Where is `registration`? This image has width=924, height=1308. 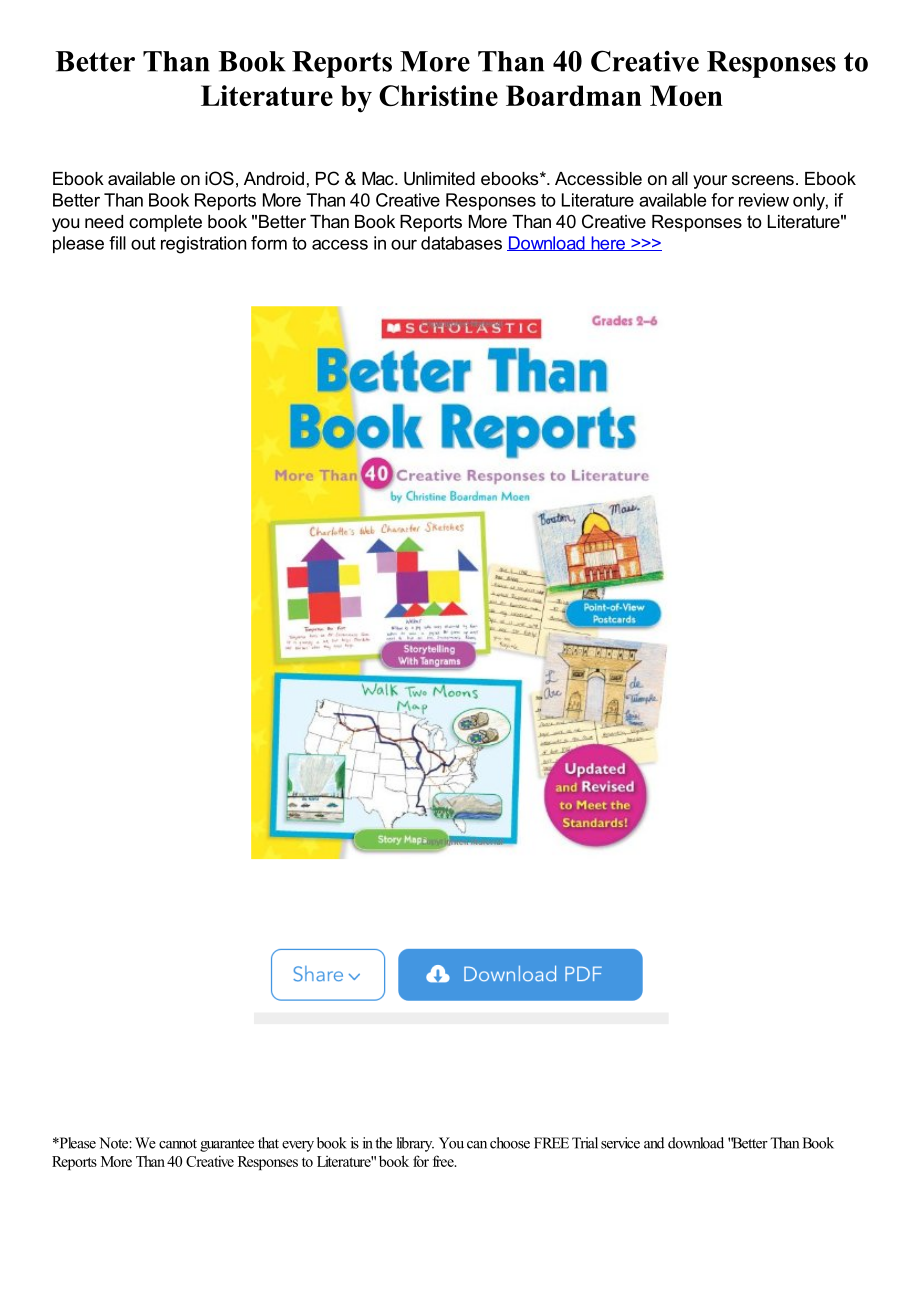 registration is located at coordinates (203, 245).
